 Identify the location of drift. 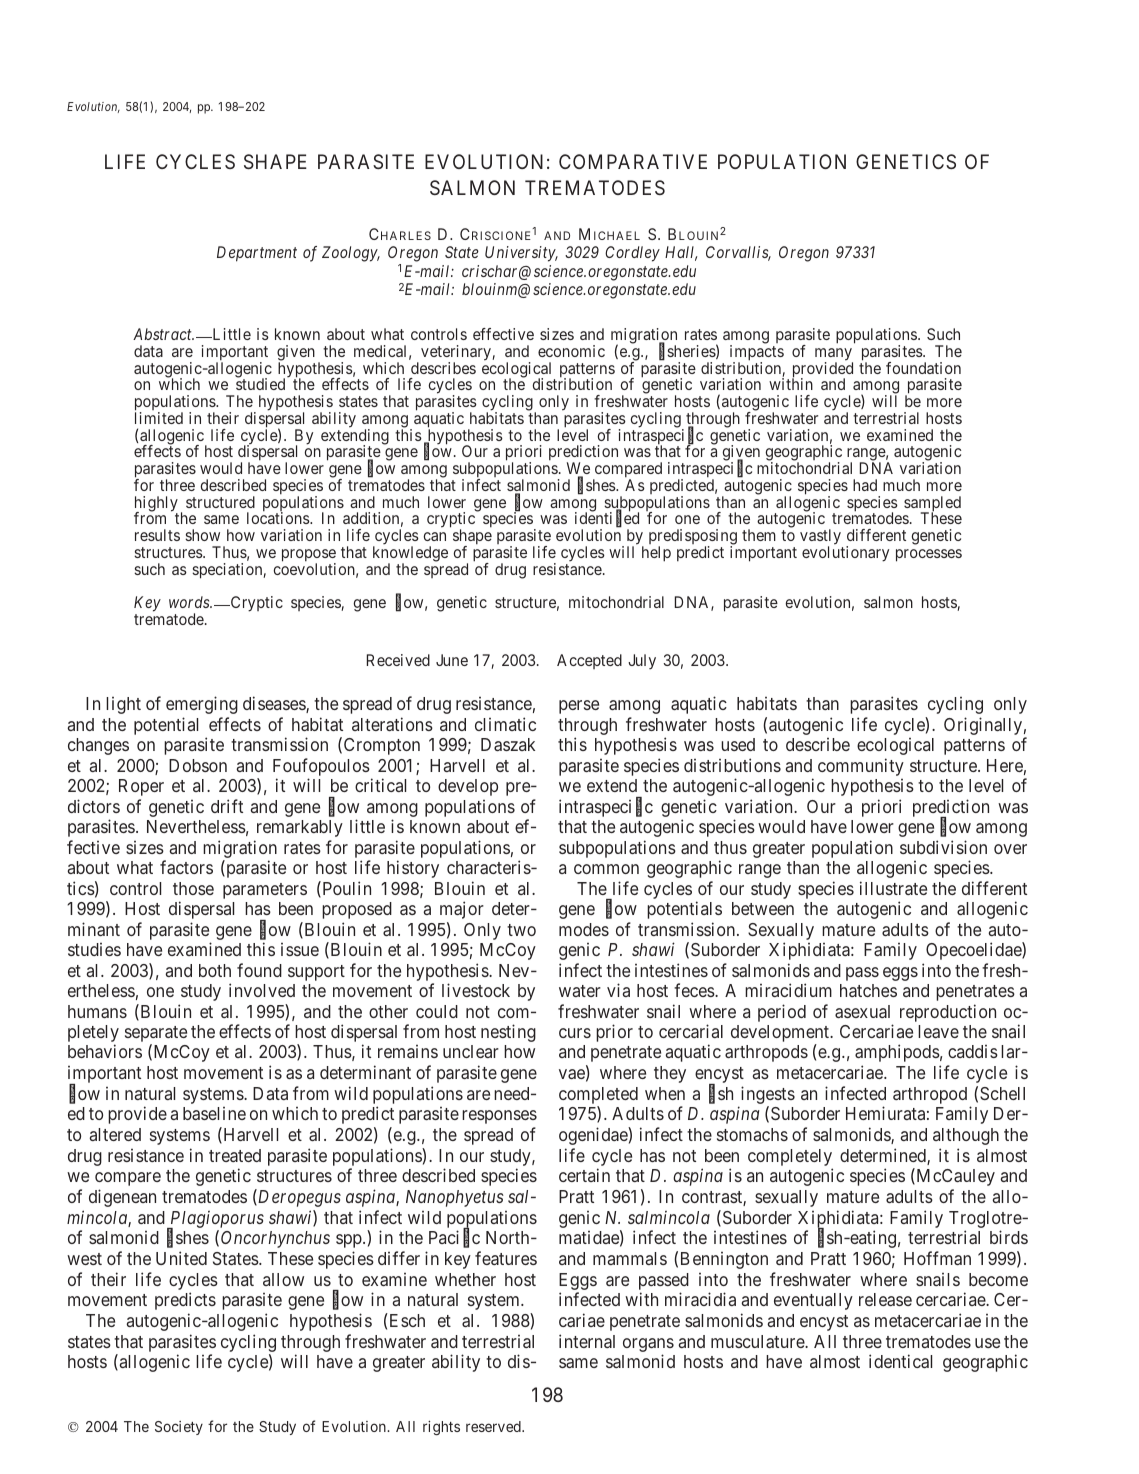
(227, 806).
